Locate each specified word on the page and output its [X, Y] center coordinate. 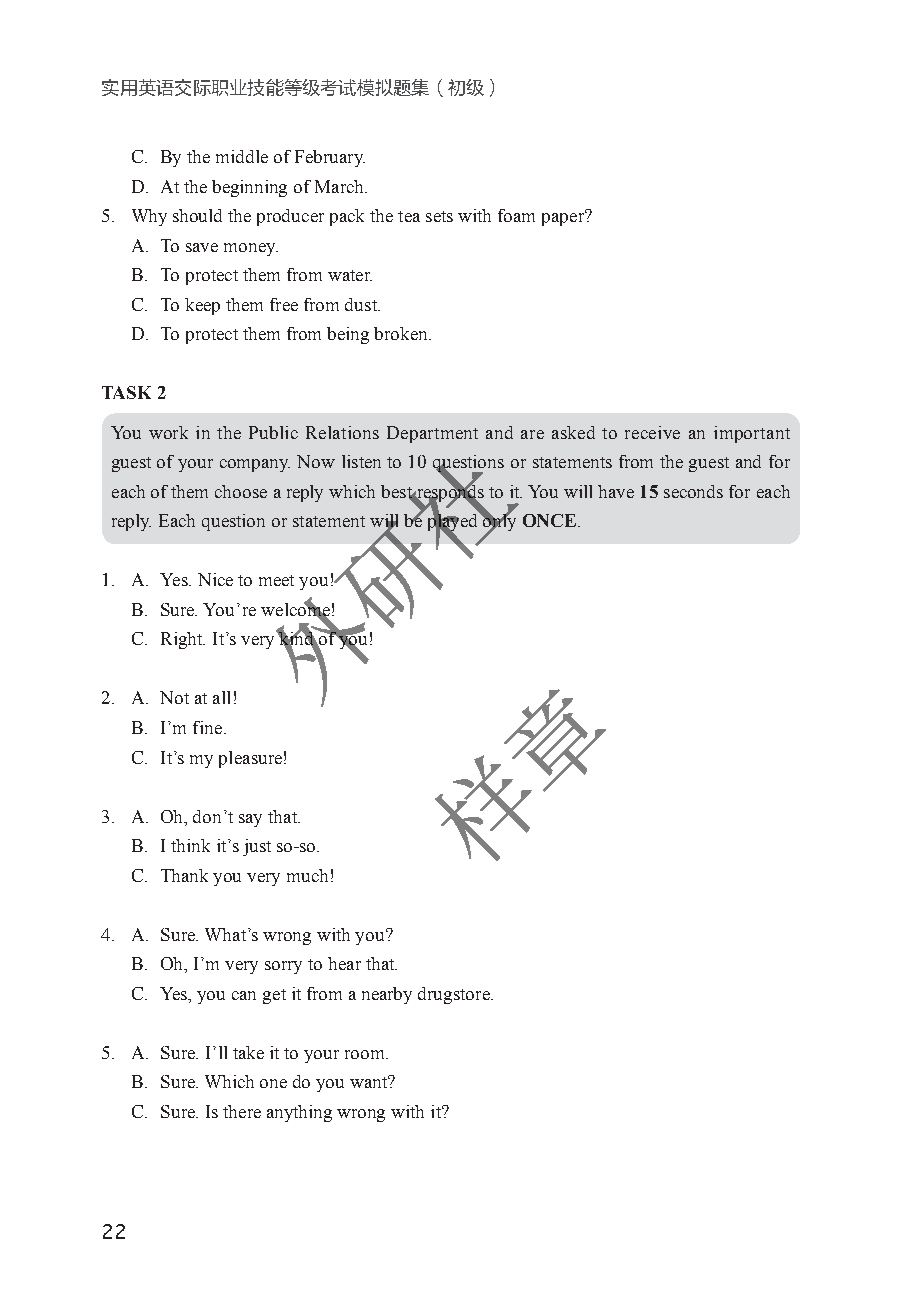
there [242, 1111]
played [454, 523]
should [197, 215]
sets [439, 216]
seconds [693, 491]
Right [183, 640]
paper [564, 218]
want [370, 1081]
